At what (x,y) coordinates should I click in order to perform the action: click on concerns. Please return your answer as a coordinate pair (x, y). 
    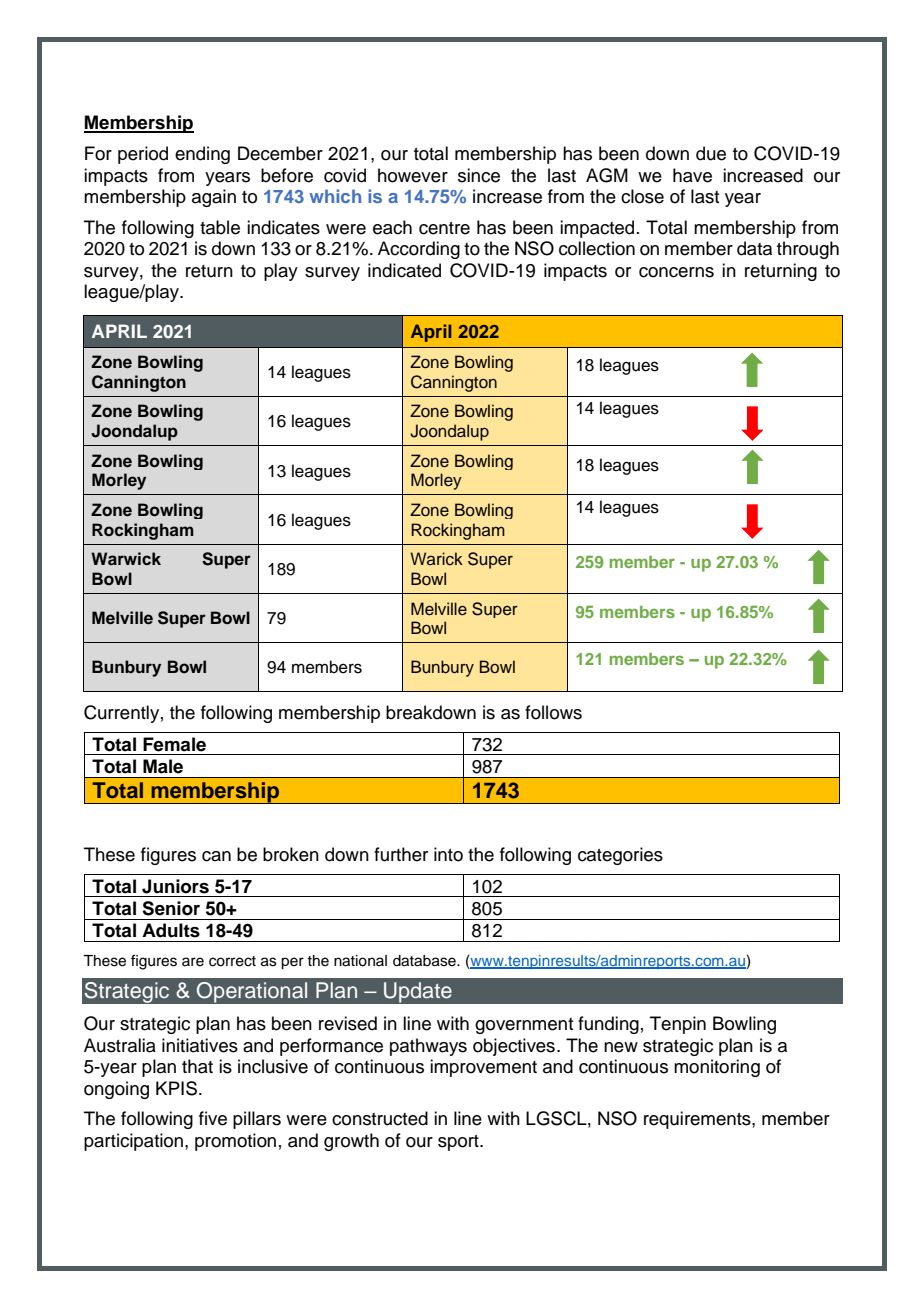
    Looking at the image, I should click on (676, 272).
